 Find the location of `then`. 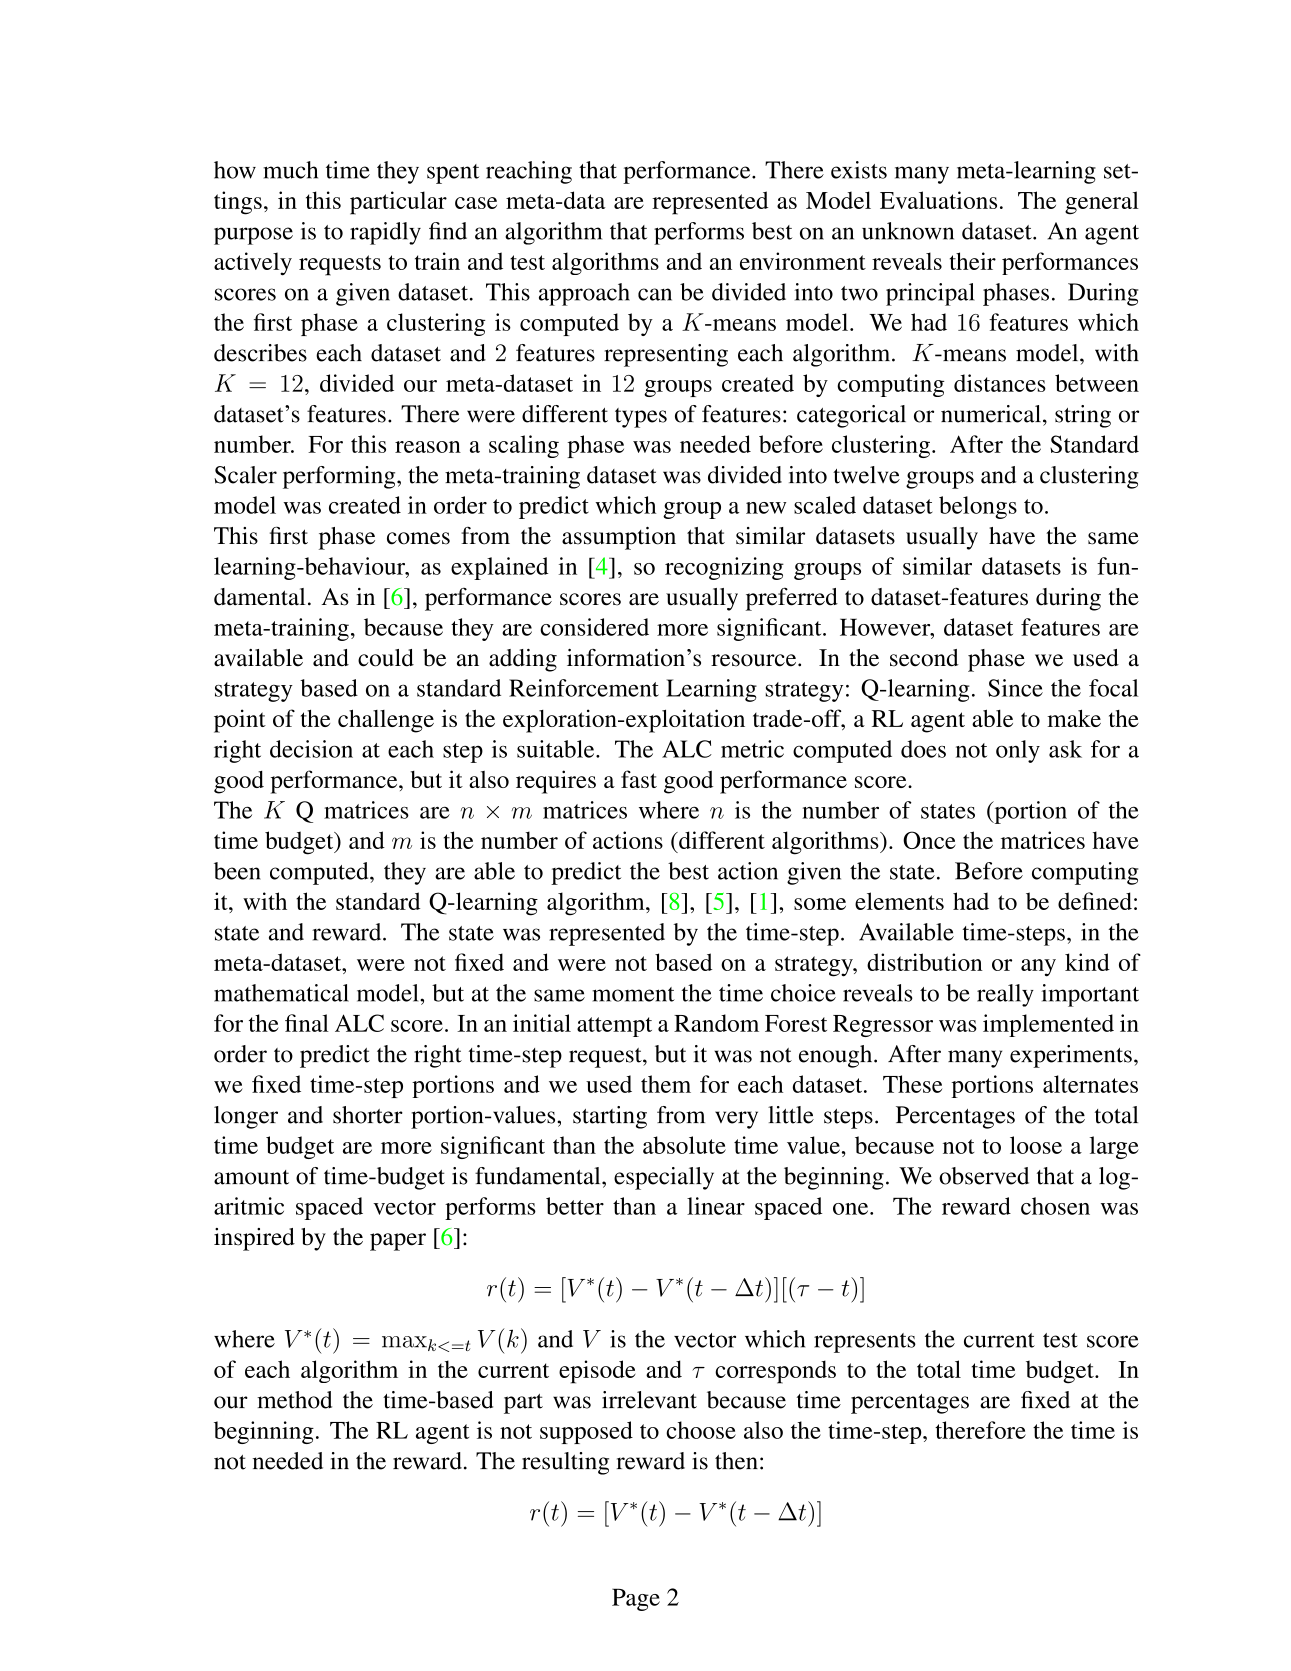

then is located at coordinates (736, 1461).
